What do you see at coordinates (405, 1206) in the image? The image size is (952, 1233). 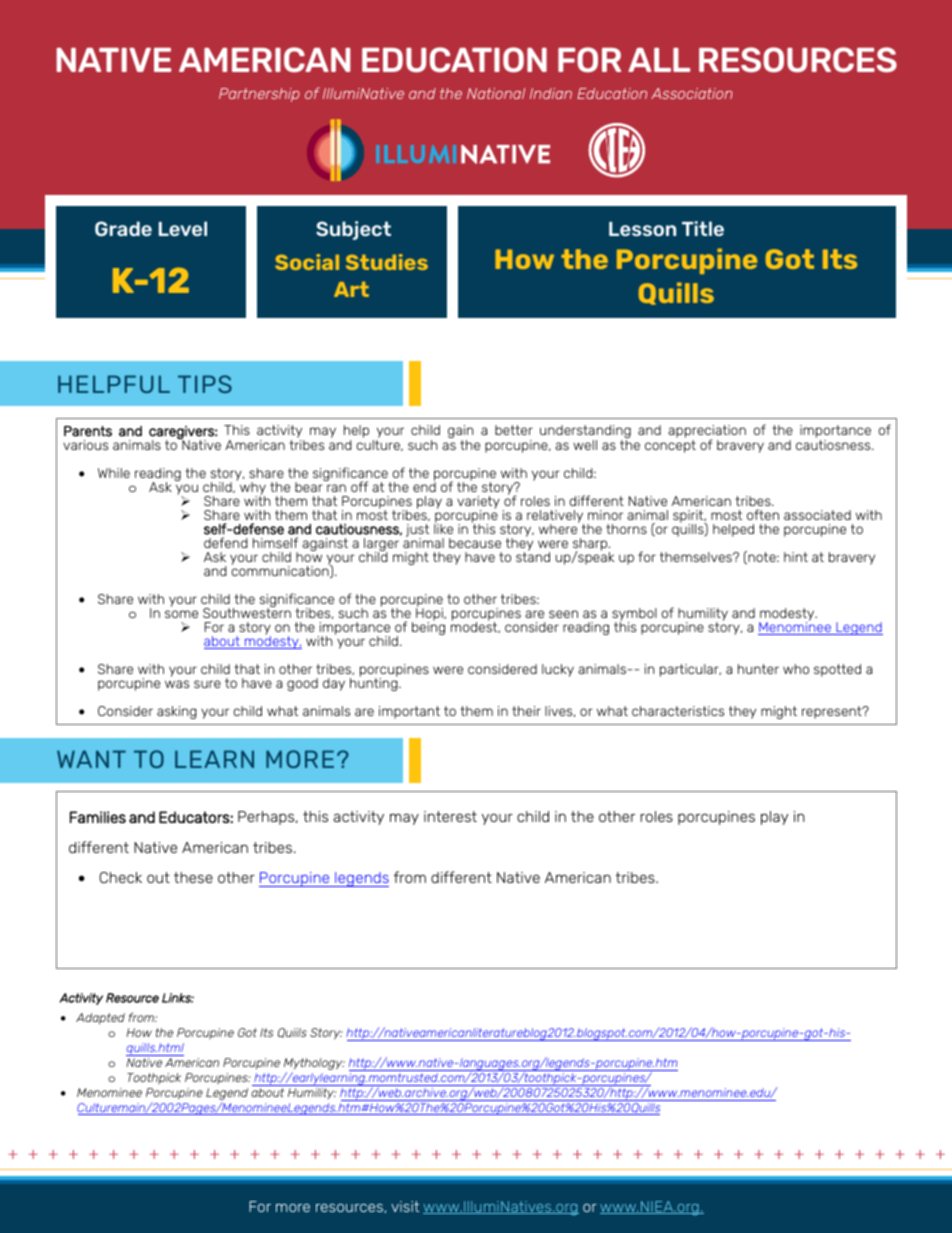 I see `visit` at bounding box center [405, 1206].
